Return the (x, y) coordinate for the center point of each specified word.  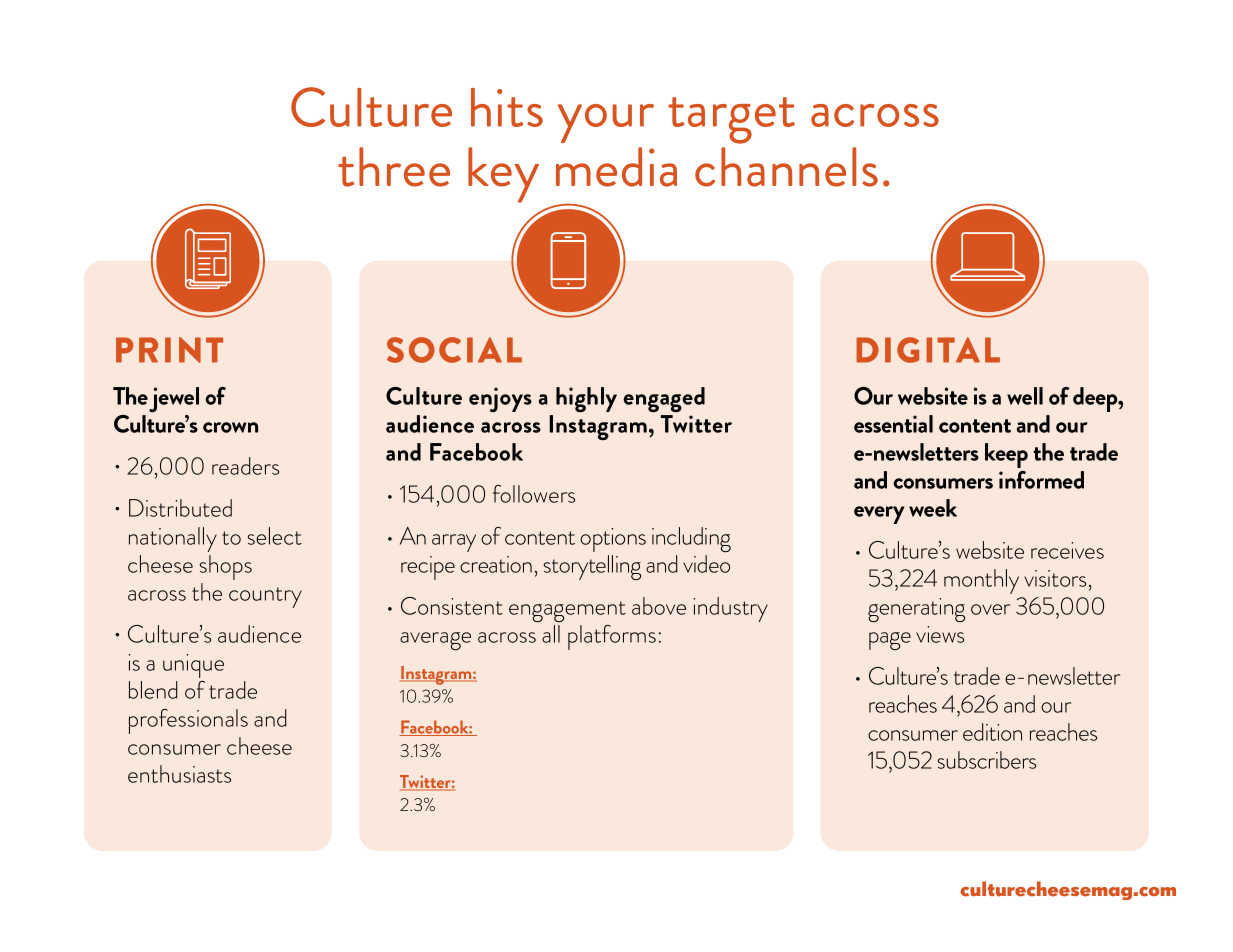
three (394, 167)
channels (786, 167)
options (613, 540)
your (606, 123)
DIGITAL (928, 350)
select (275, 536)
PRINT (169, 350)
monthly (981, 581)
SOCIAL (454, 350)
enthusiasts (179, 774)
